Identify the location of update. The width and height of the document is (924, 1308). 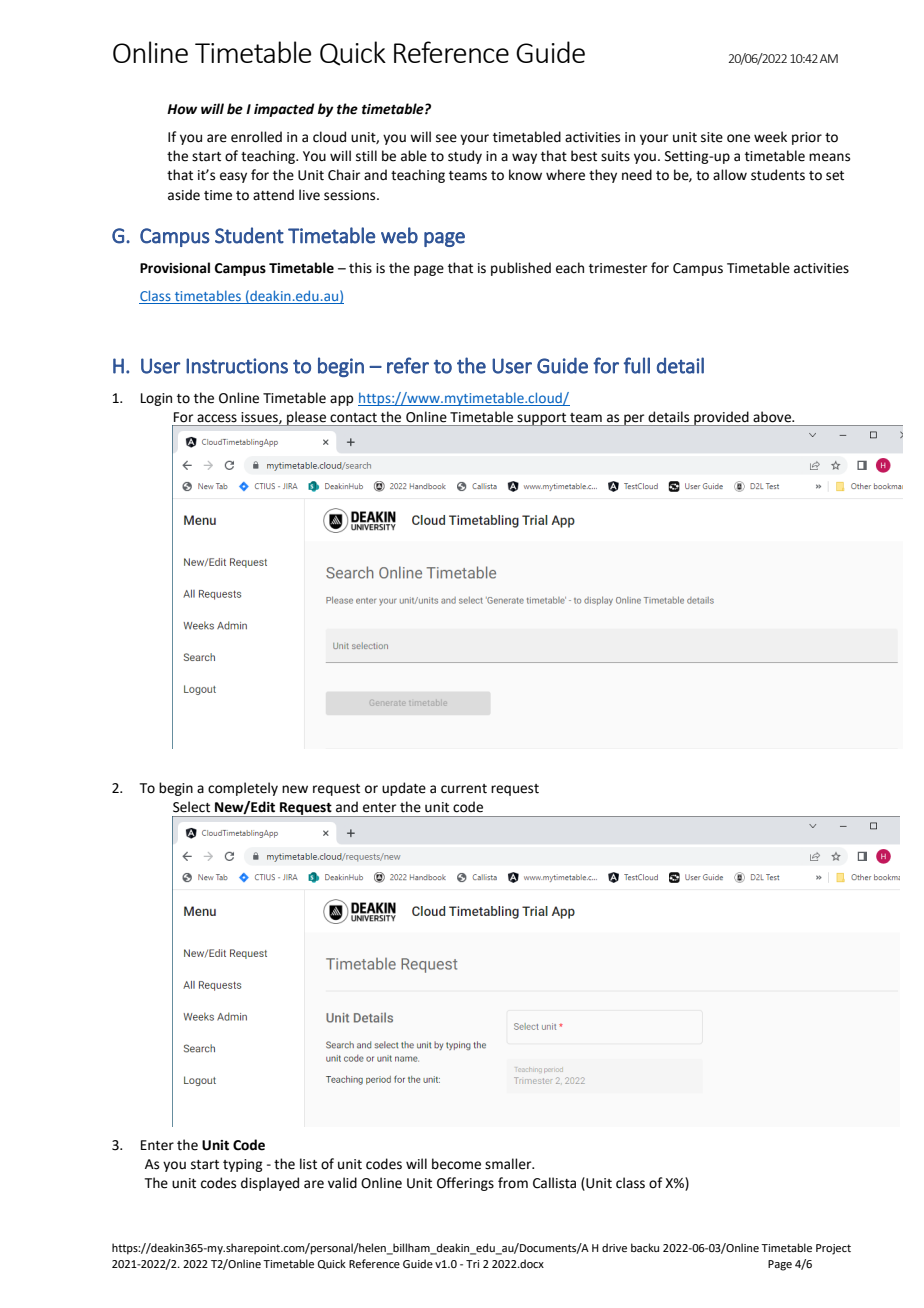
(404, 789).
